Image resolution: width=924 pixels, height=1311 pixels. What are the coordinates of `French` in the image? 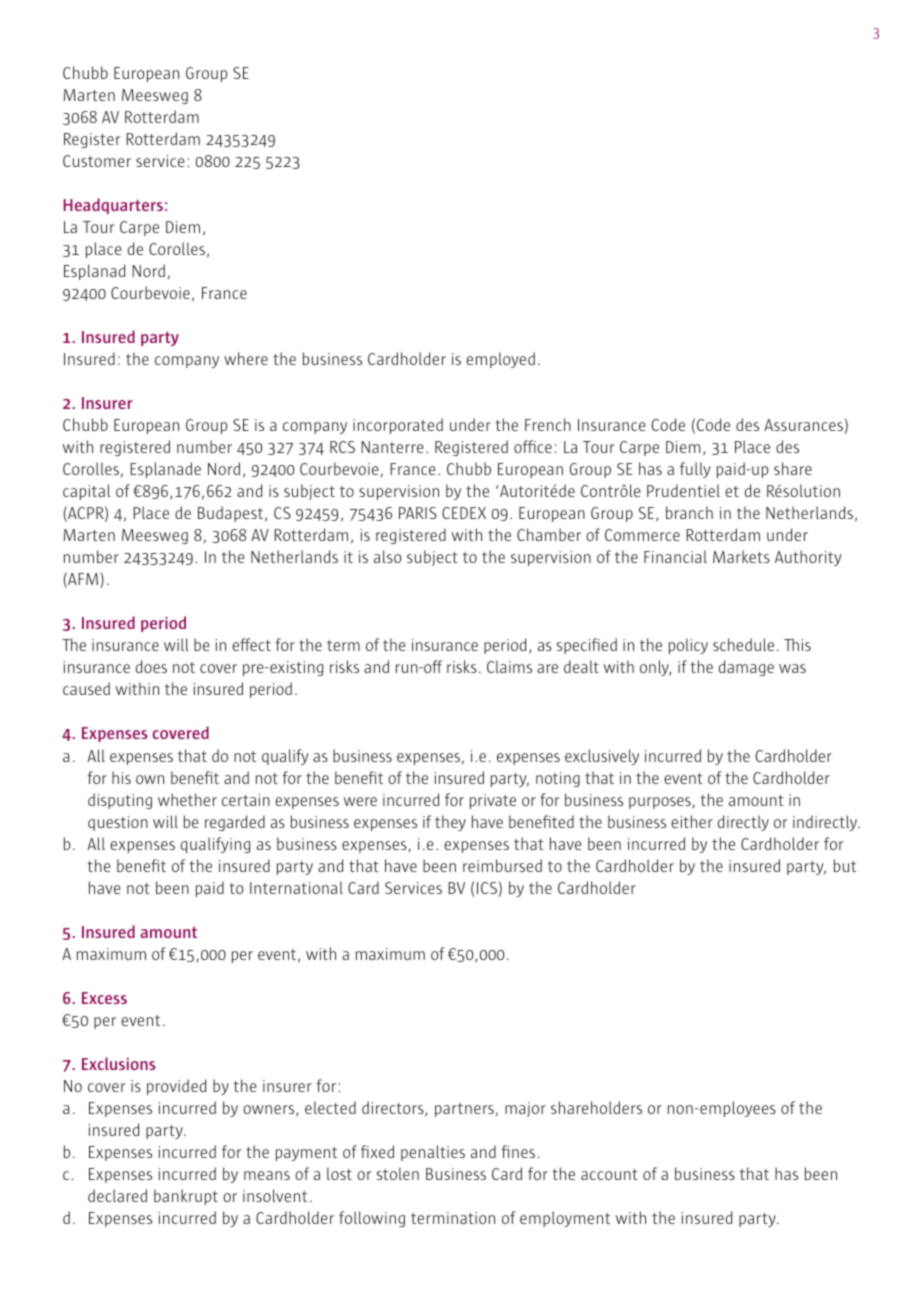 It's located at (548, 424).
